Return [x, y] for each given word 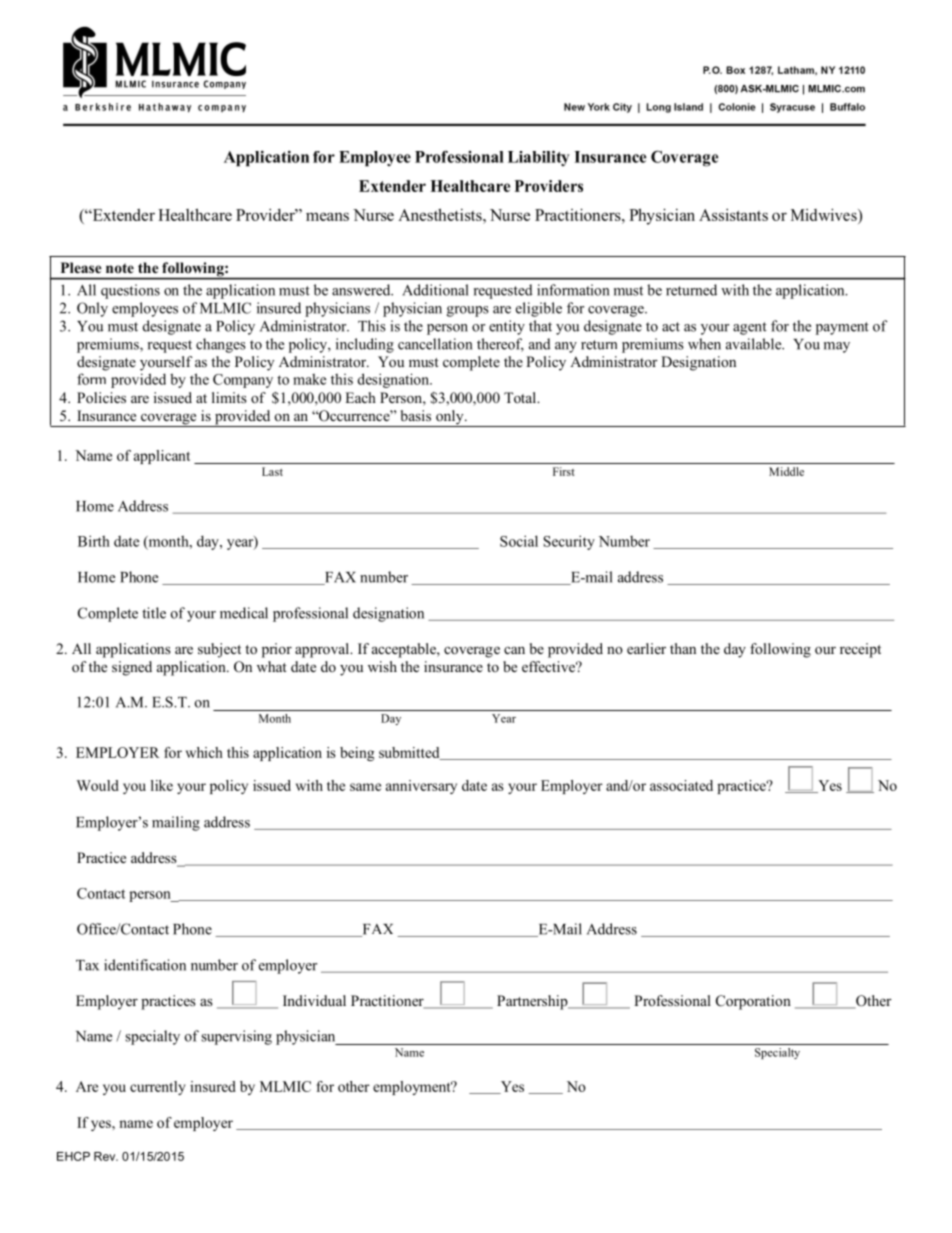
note [120, 268]
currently [158, 1088]
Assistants [733, 215]
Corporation [753, 1002]
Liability [539, 158]
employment [413, 1088]
